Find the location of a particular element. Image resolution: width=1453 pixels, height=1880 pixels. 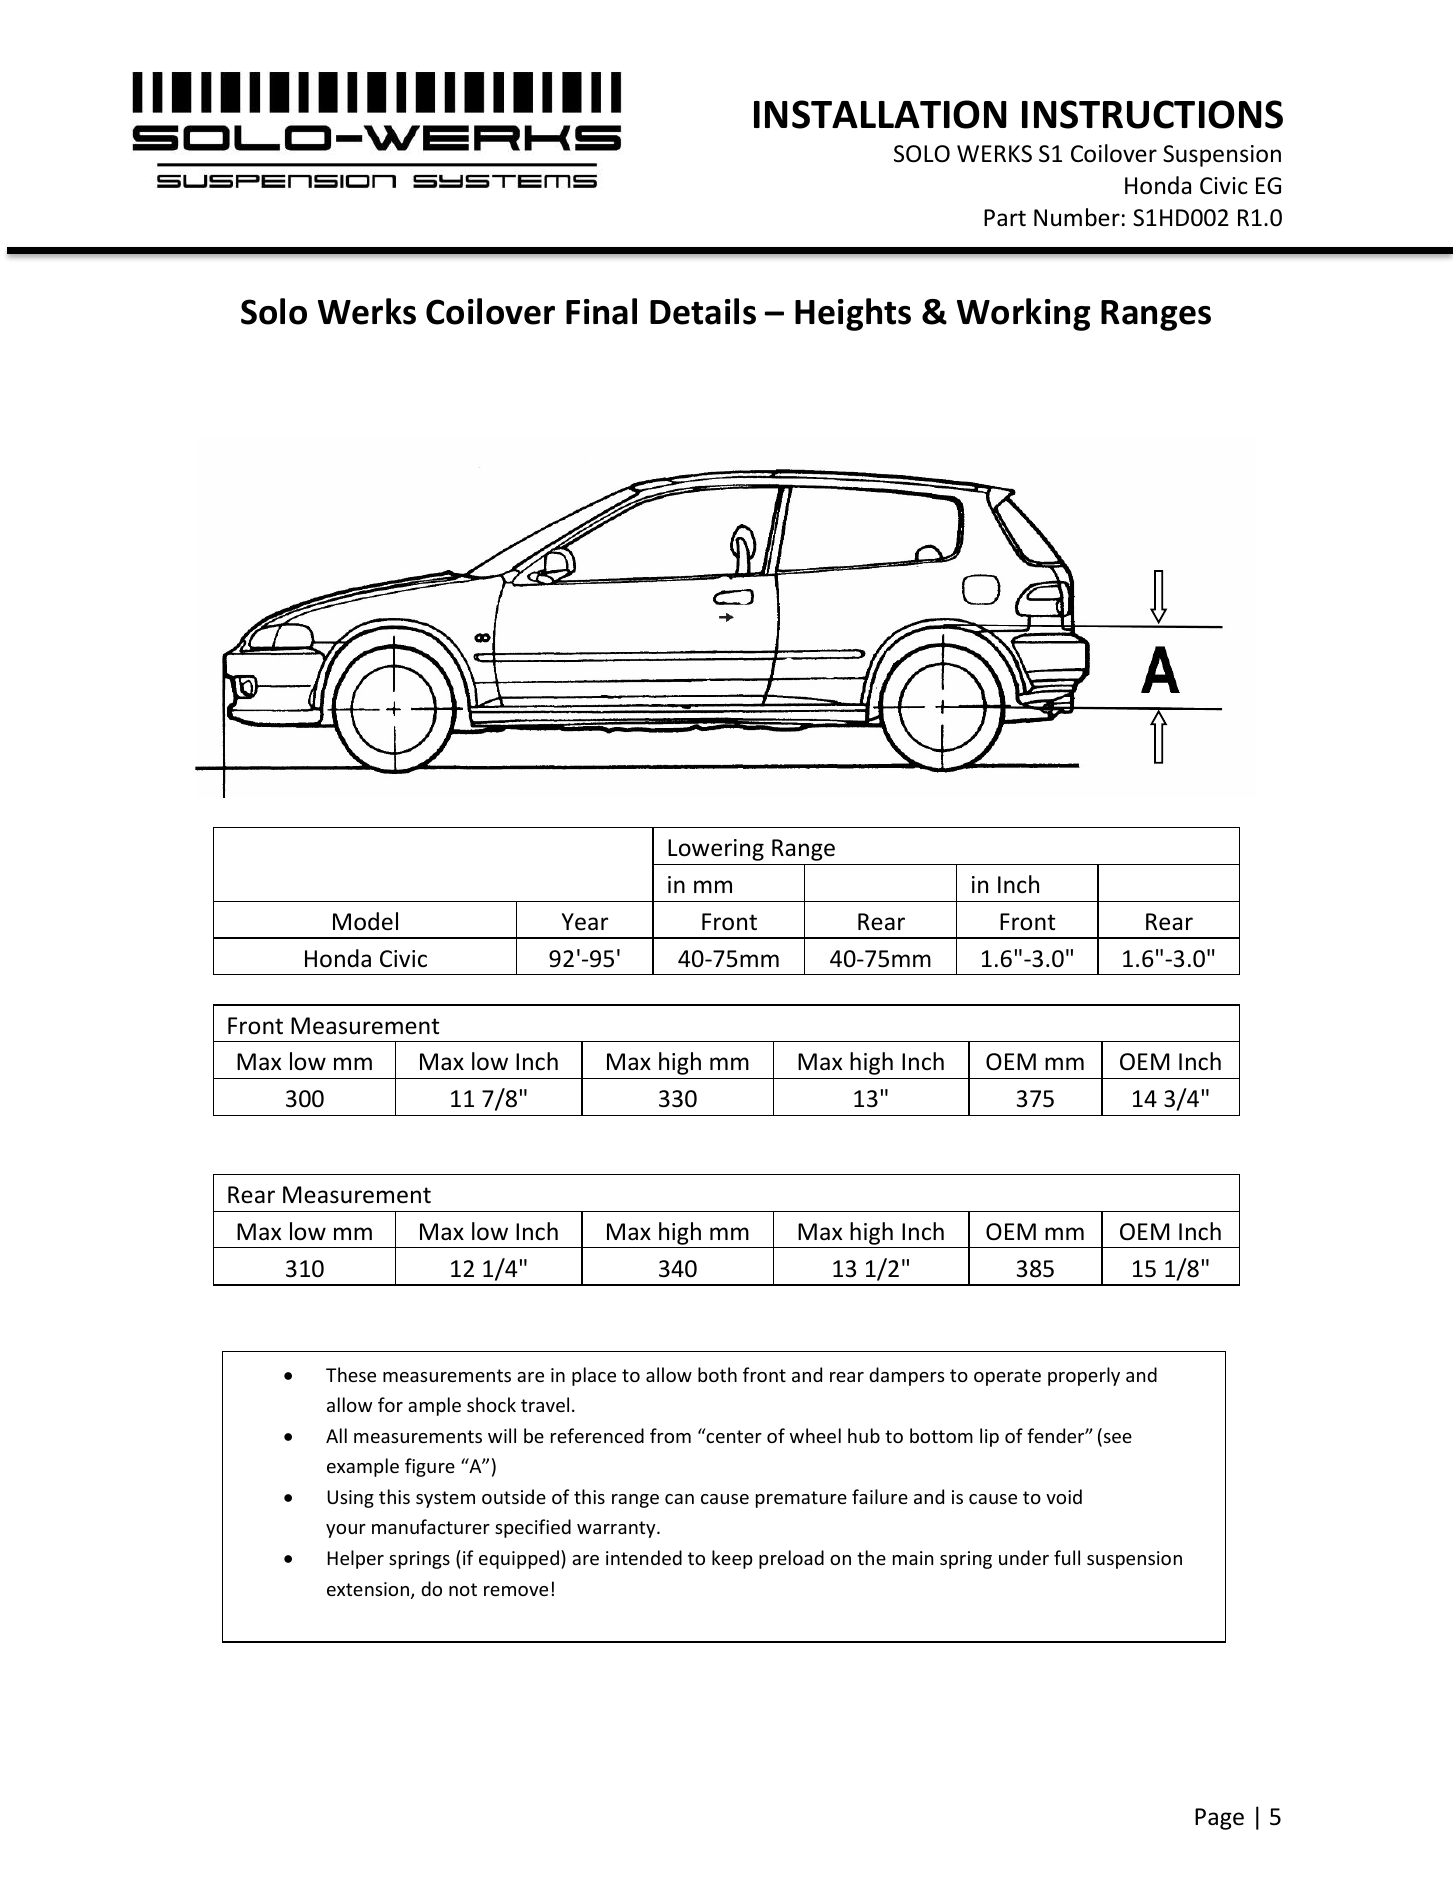

INSTALLATION is located at coordinates (880, 114).
